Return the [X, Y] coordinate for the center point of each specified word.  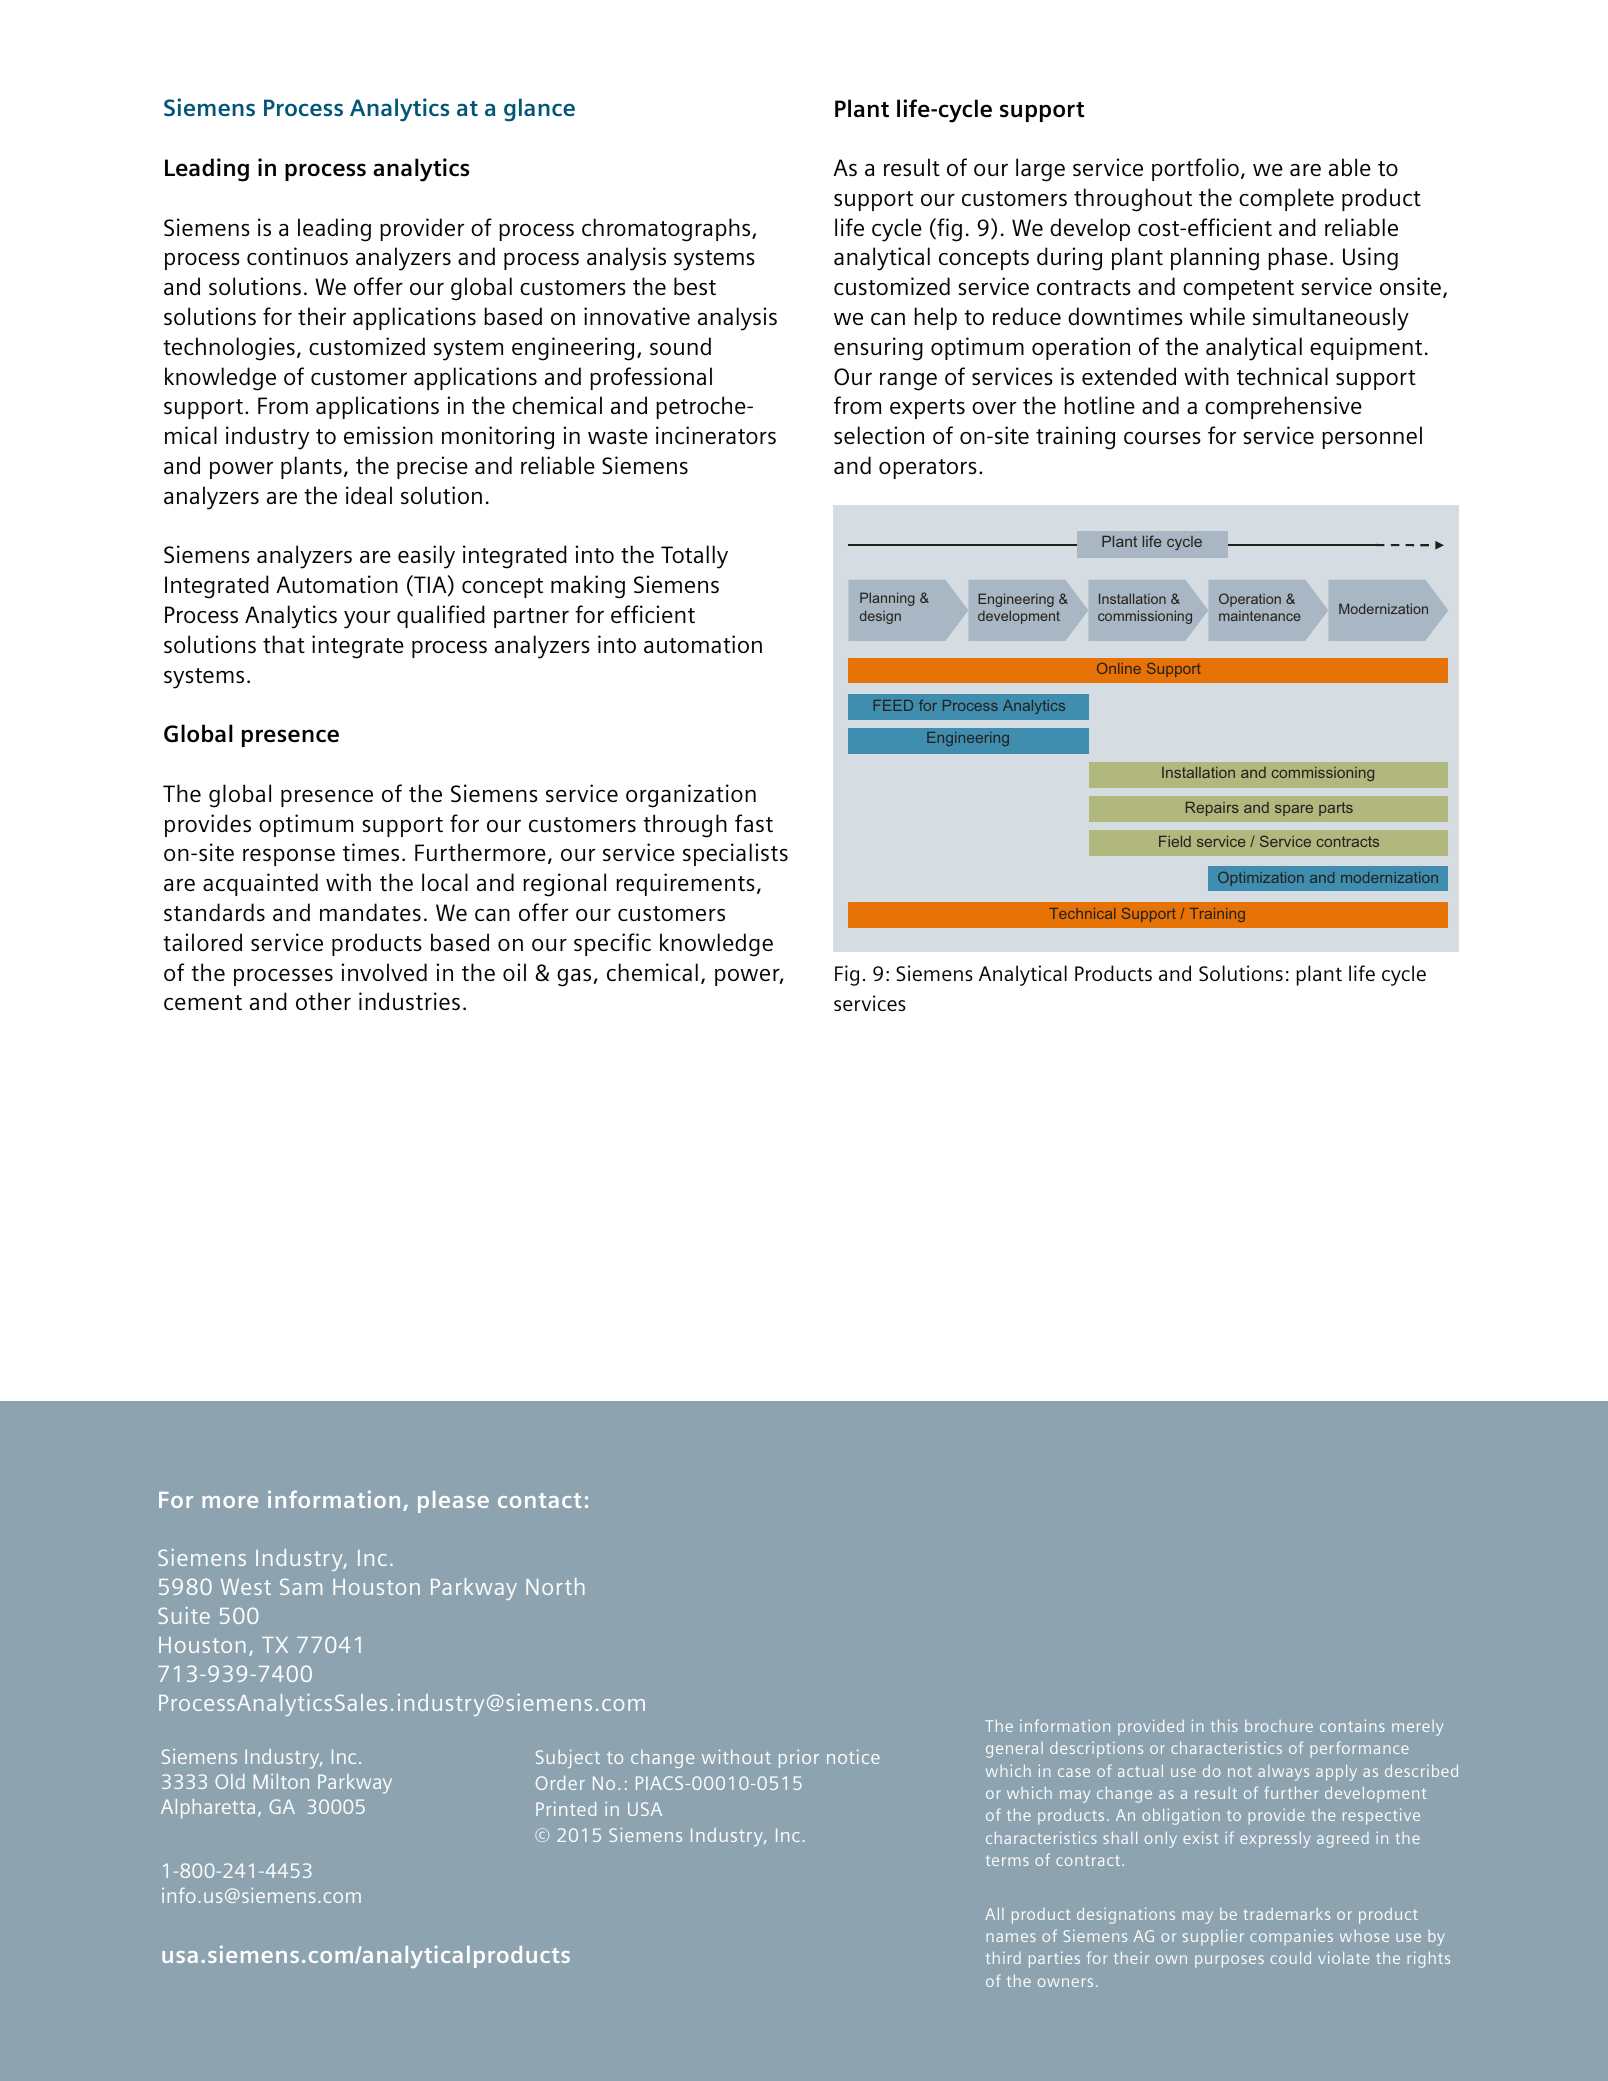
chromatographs [667, 230]
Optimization [1261, 879]
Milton [281, 1781]
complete [1286, 199]
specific [612, 944]
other [323, 1001]
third [1003, 1958]
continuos [297, 256]
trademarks [1287, 1914]
